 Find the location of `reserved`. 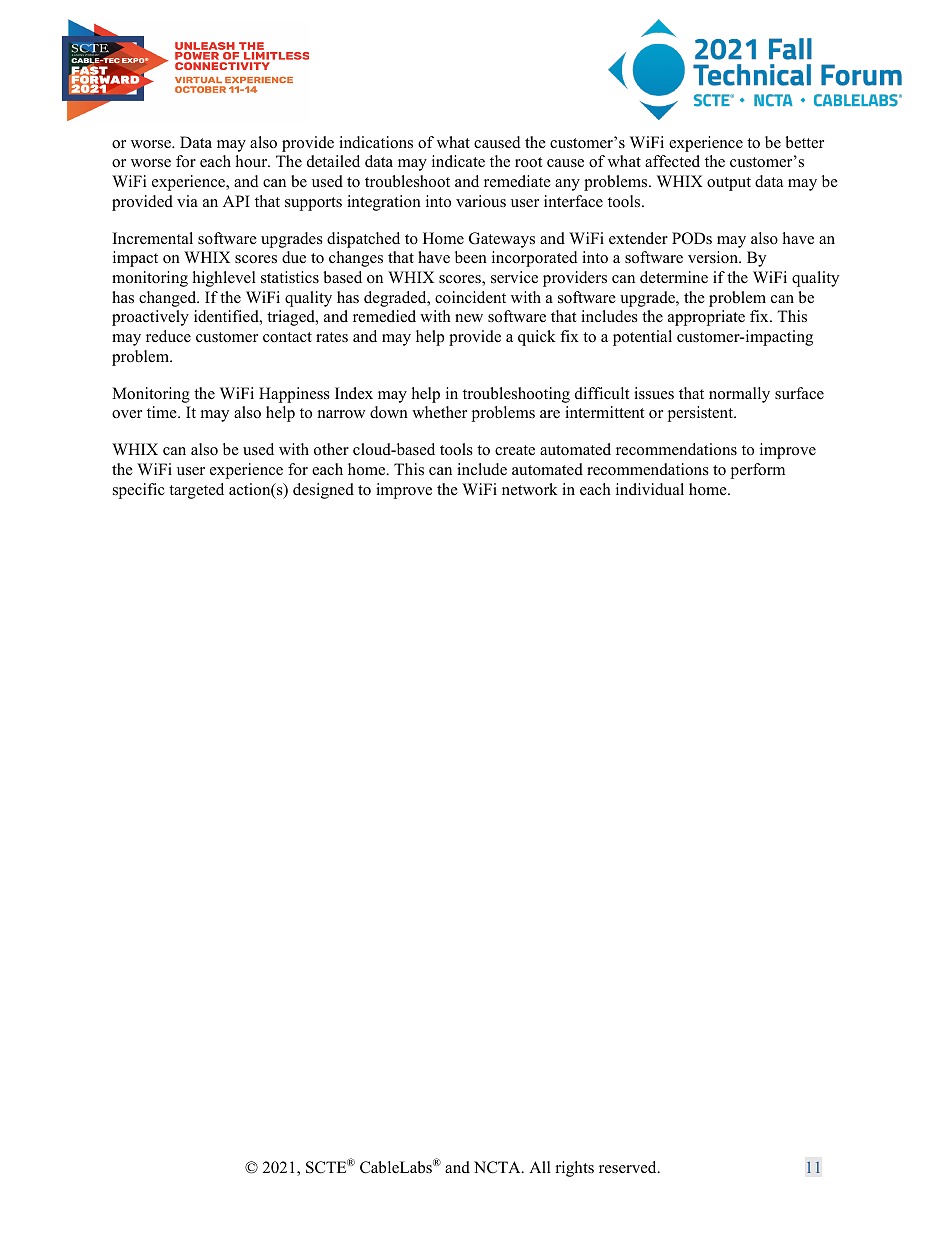

reserved is located at coordinates (629, 1167).
